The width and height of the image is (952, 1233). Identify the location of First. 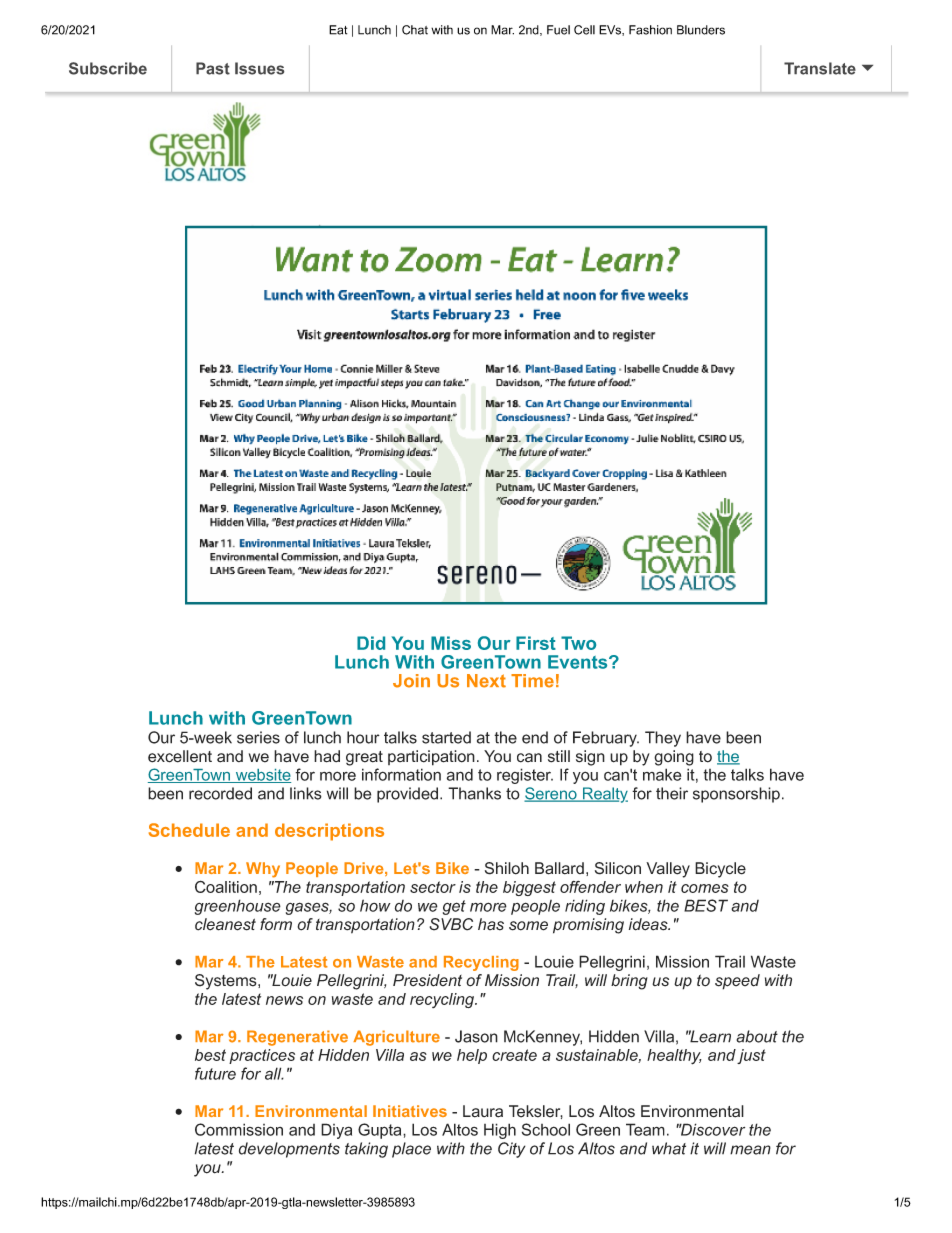
(536, 643).
